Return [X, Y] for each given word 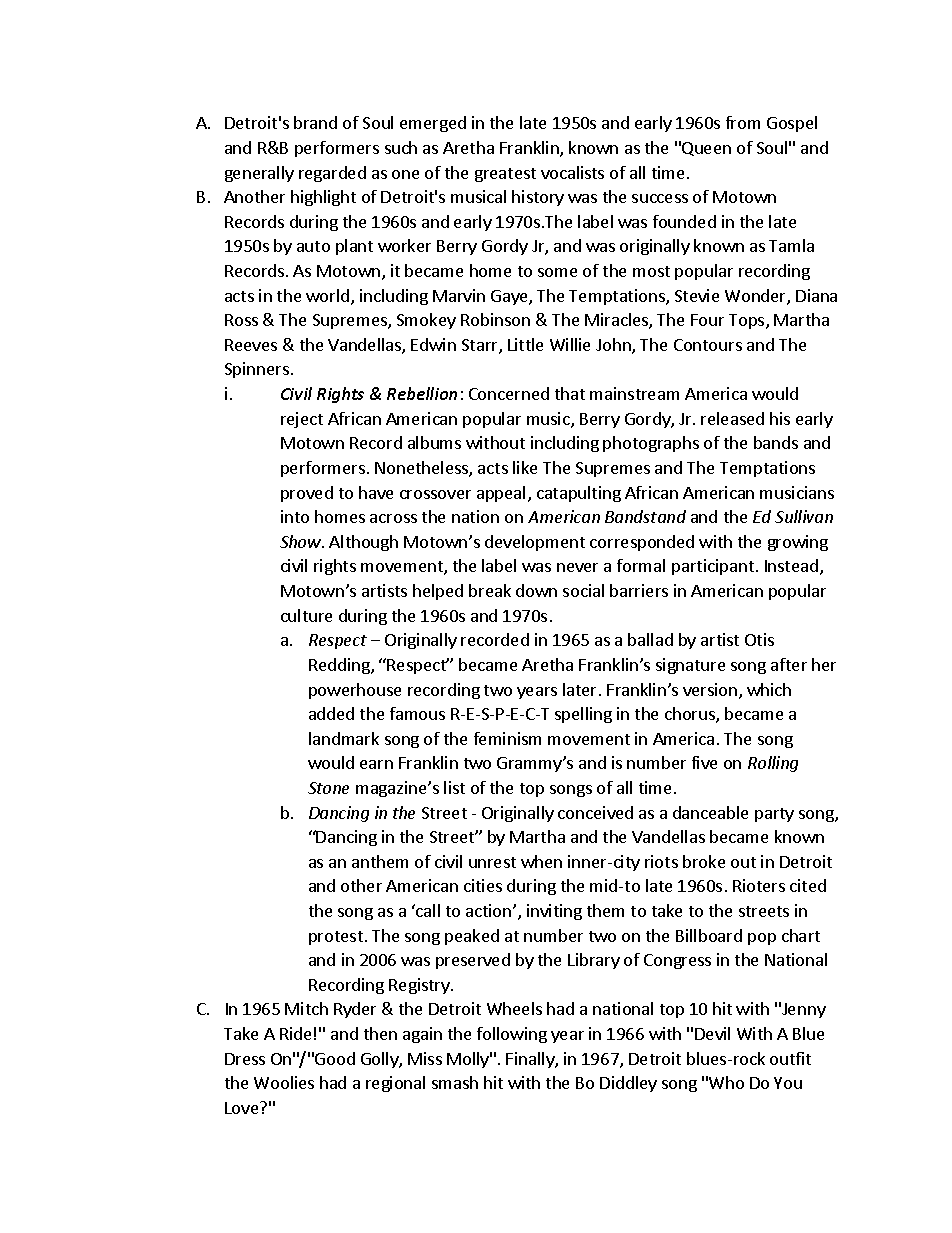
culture [306, 615]
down [536, 590]
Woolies [284, 1082]
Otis [759, 639]
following [512, 1035]
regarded [332, 174]
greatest [505, 175]
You [788, 1083]
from [743, 122]
